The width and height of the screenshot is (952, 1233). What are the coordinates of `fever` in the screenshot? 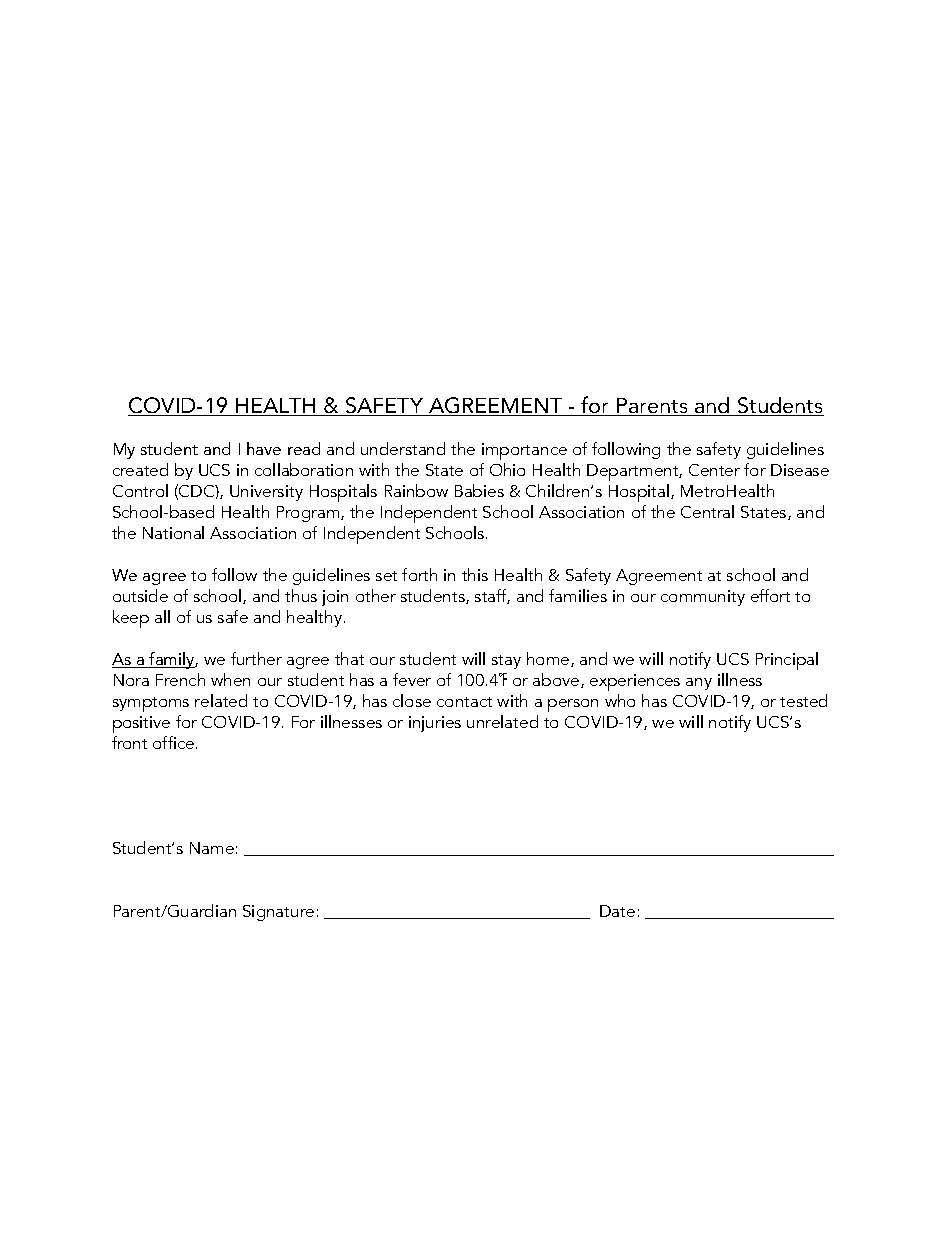 It's located at (412, 679).
